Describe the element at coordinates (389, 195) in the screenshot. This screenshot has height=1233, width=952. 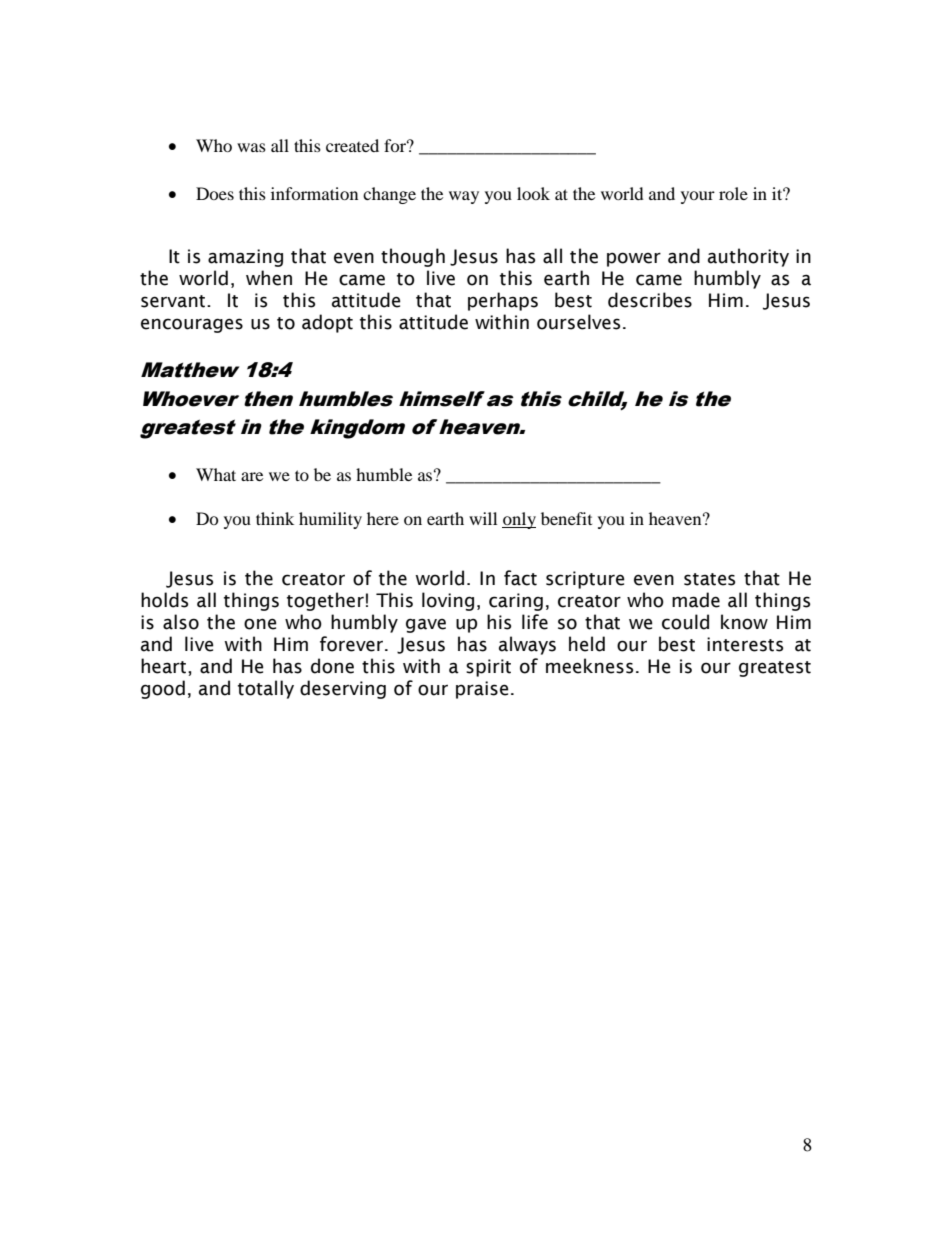
I see `change` at that location.
